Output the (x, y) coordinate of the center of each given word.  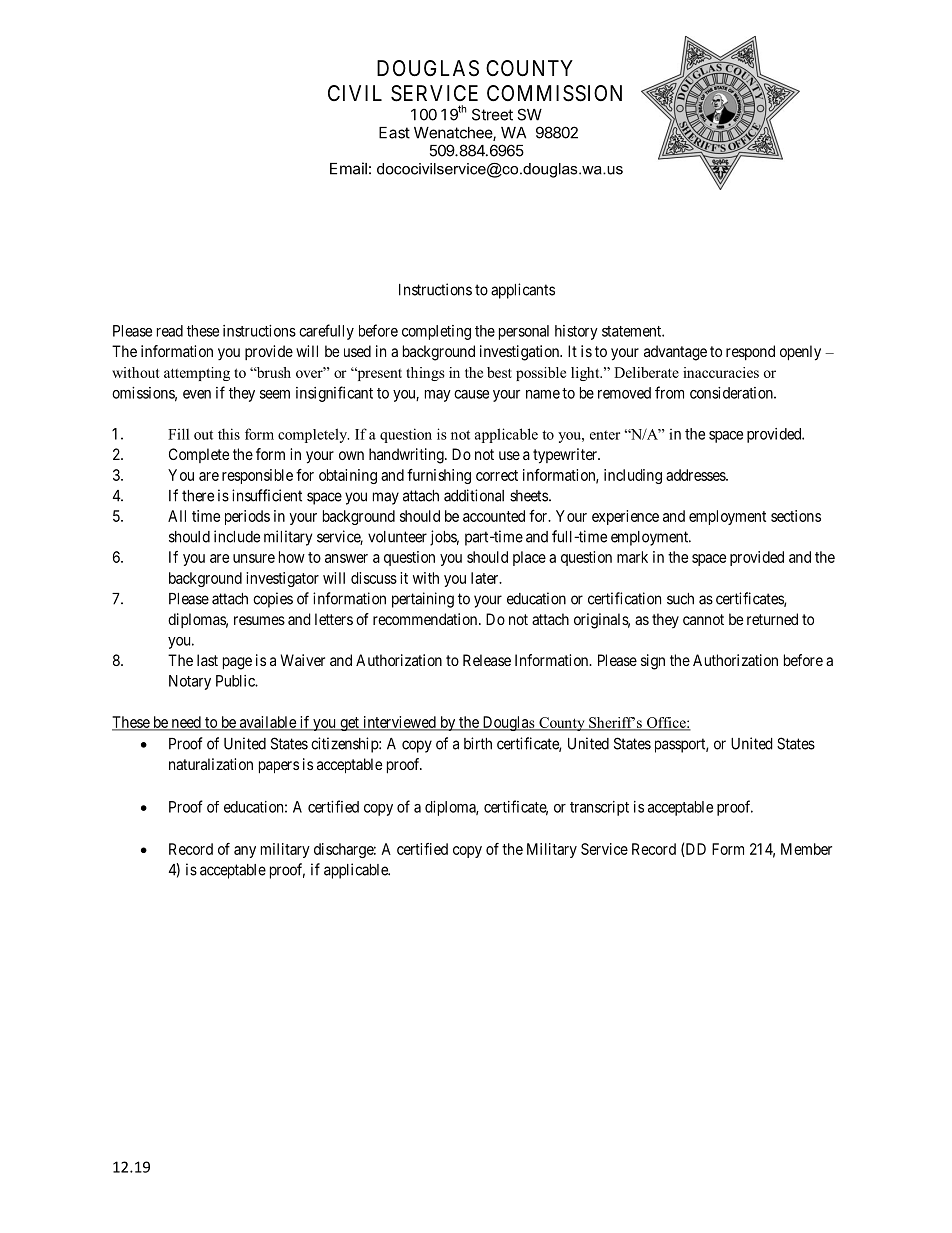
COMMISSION (554, 93)
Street (492, 114)
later (486, 578)
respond (750, 352)
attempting (197, 374)
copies (273, 600)
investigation (520, 353)
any (245, 852)
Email (348, 168)
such (680, 599)
